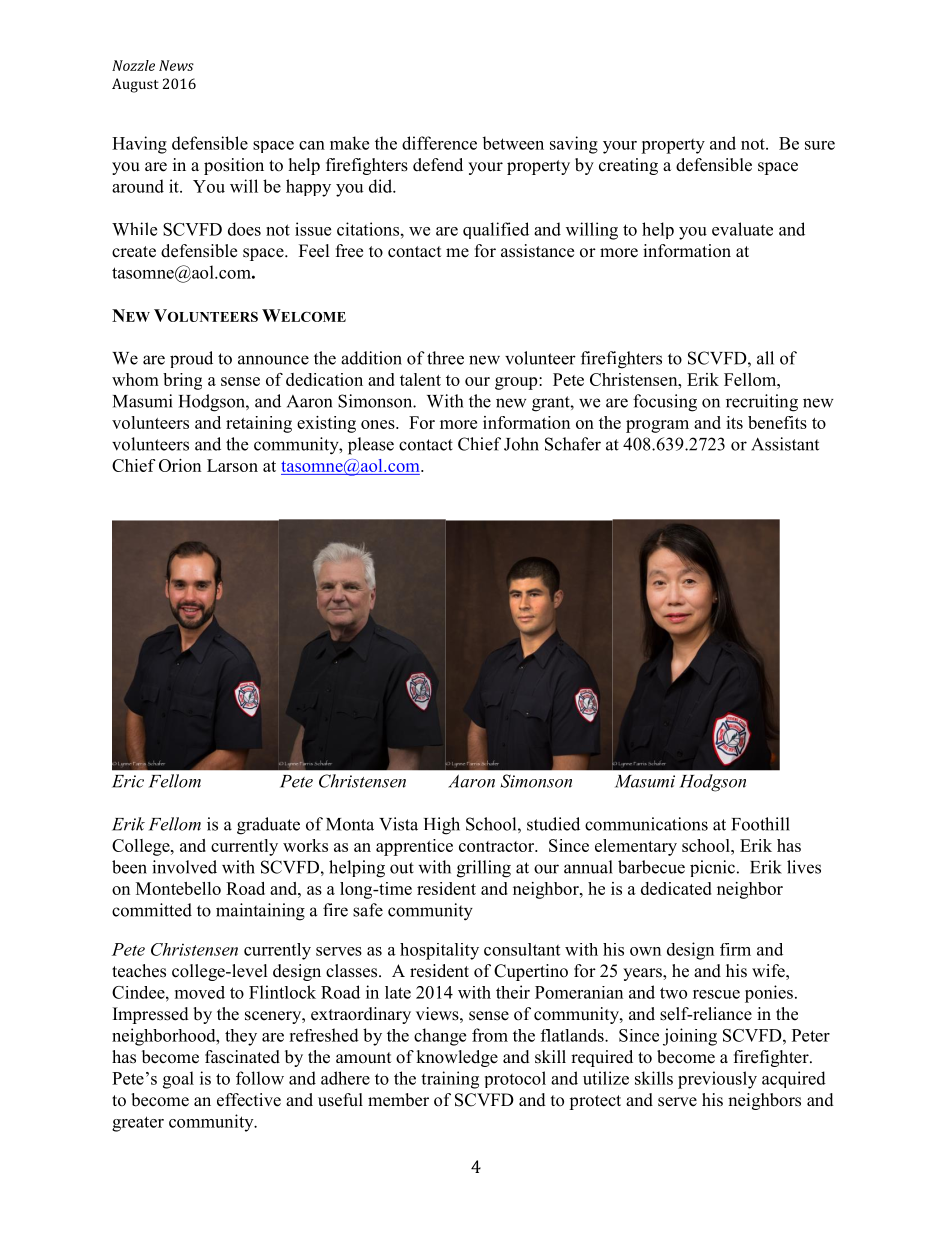 This screenshot has width=952, height=1233. I want to click on effective, so click(249, 1100).
